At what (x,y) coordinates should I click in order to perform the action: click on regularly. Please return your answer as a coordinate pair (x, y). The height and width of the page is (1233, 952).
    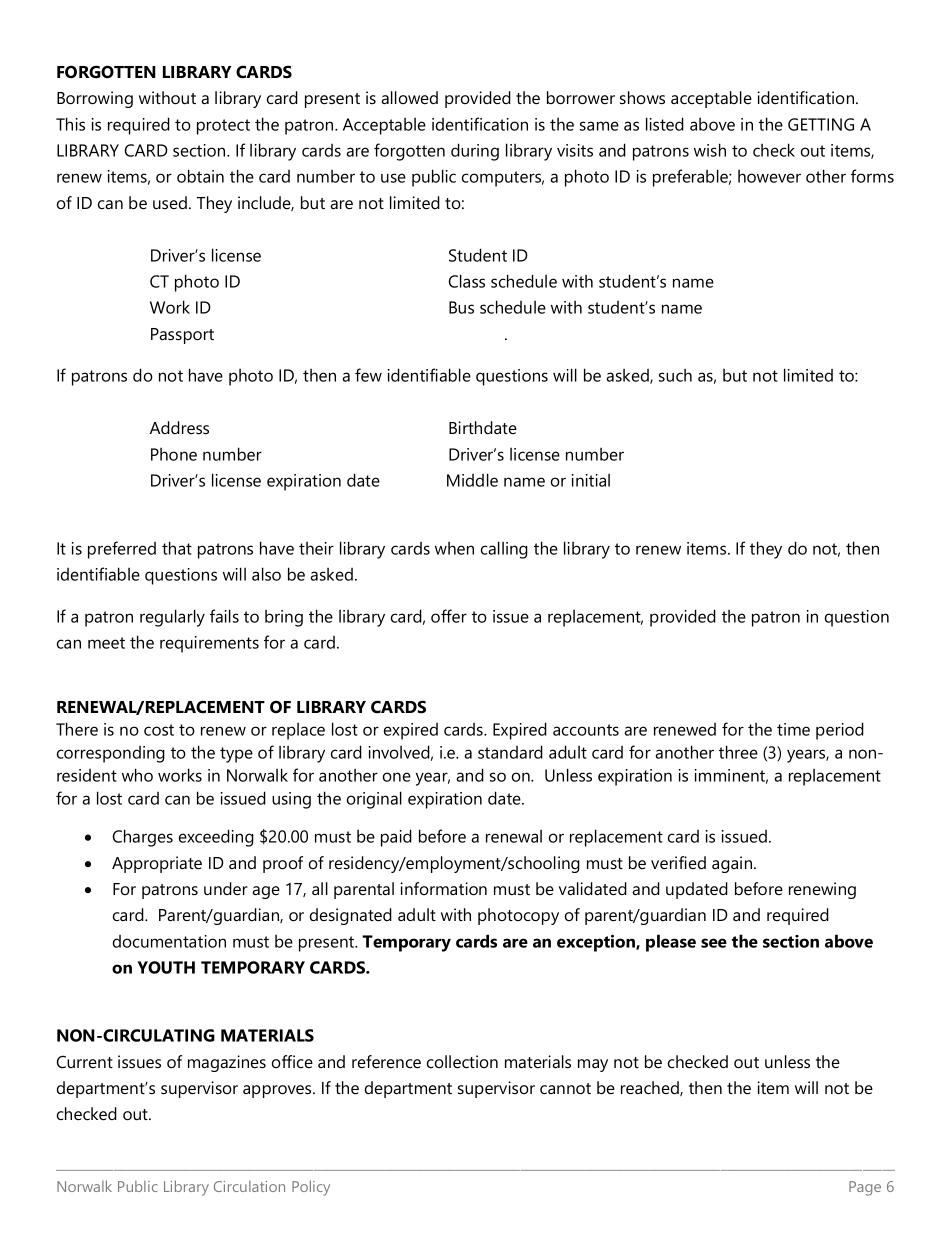
    Looking at the image, I should click on (172, 618).
